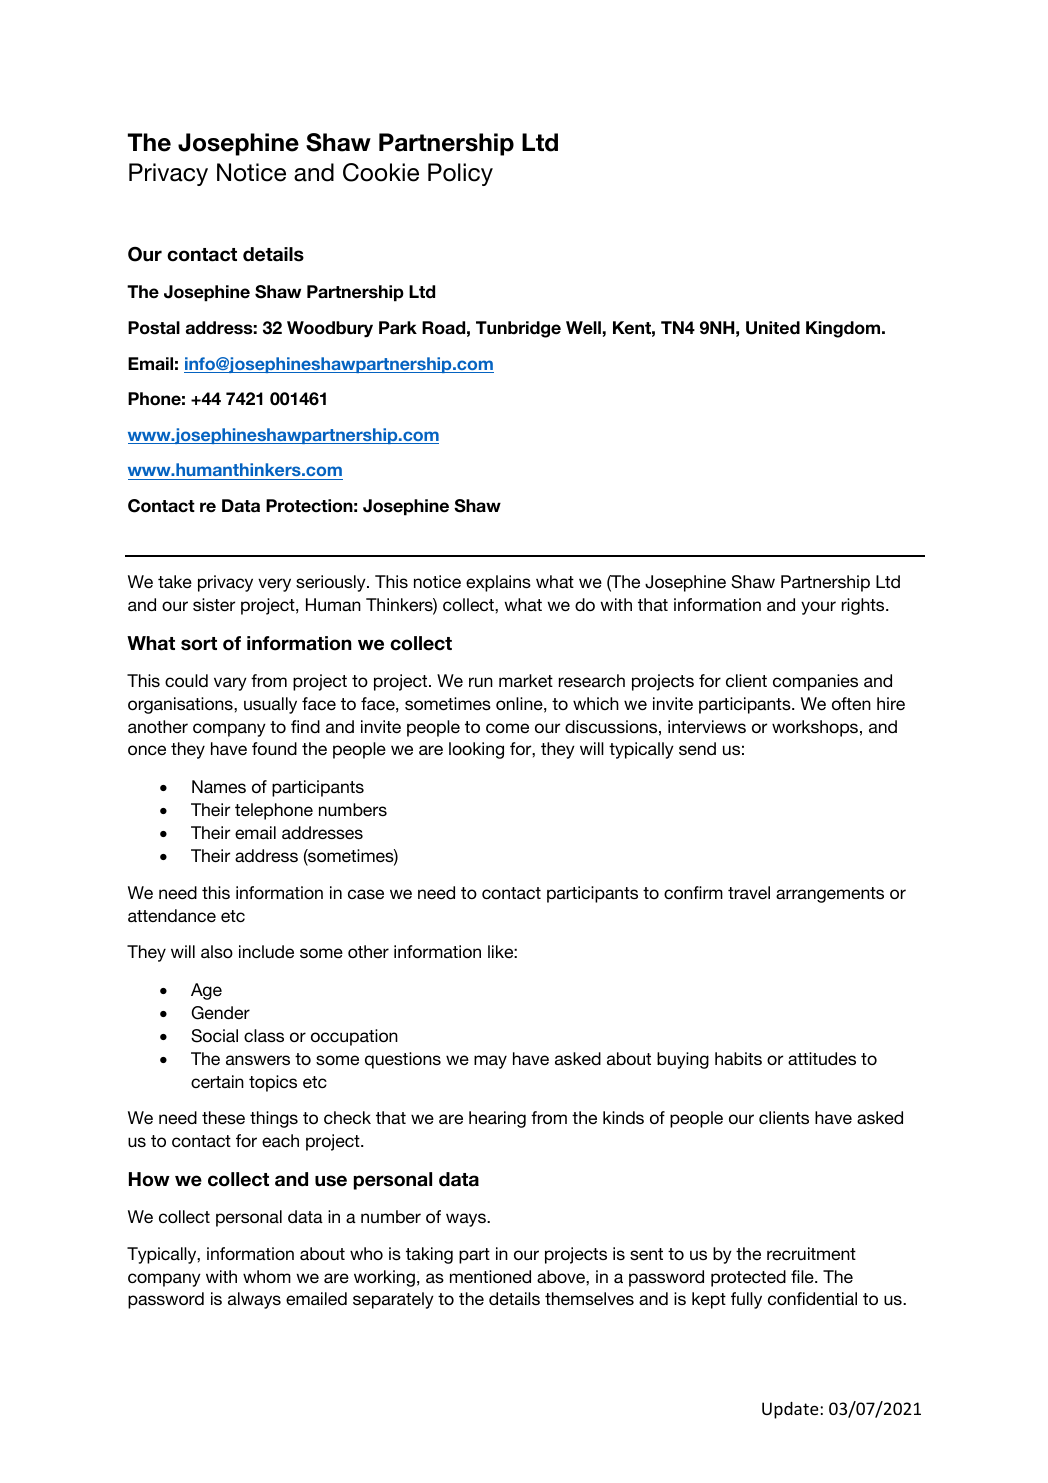 The width and height of the image is (1048, 1483). Describe the element at coordinates (818, 608) in the image. I see `your` at that location.
